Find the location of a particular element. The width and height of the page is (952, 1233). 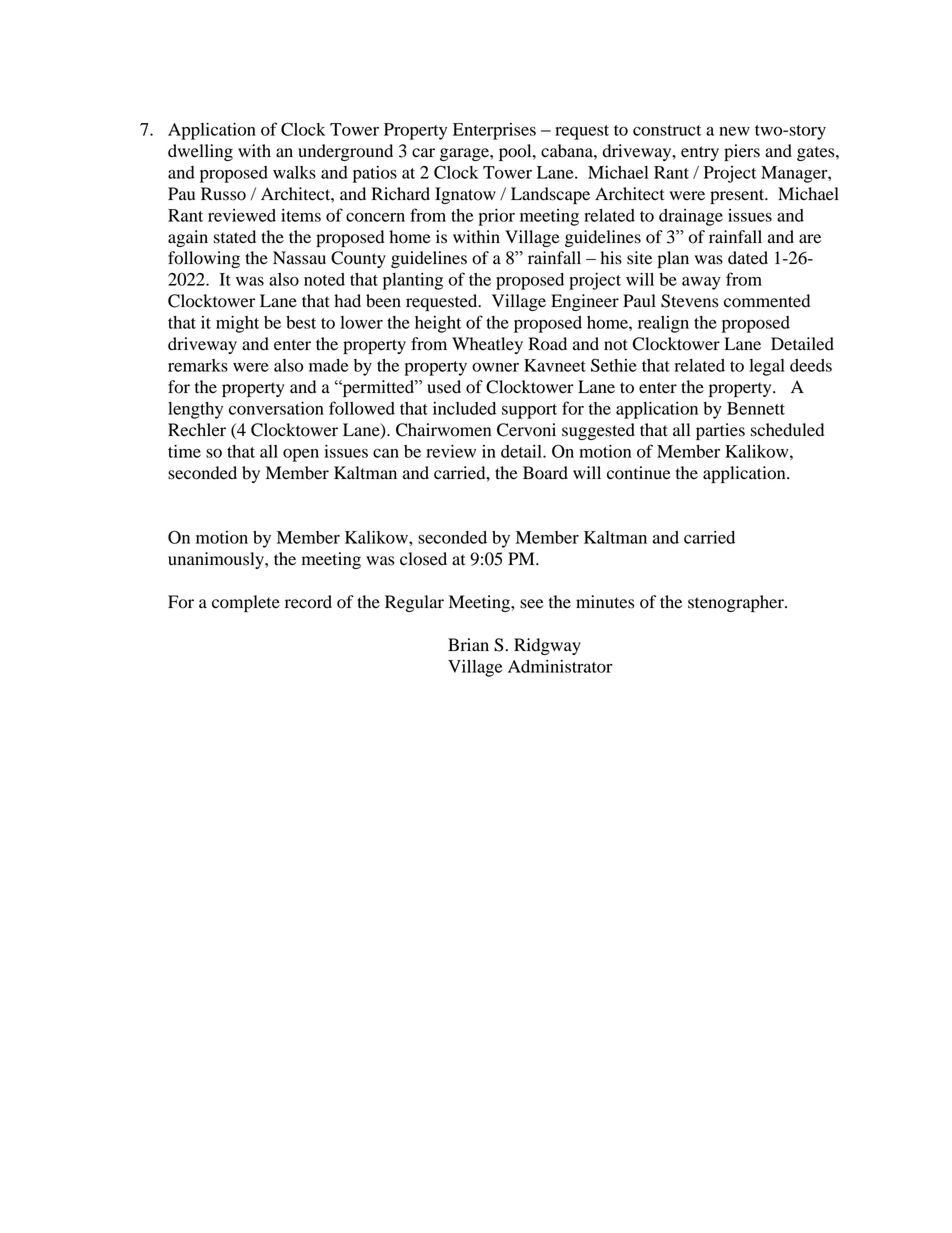

piers is located at coordinates (742, 152).
